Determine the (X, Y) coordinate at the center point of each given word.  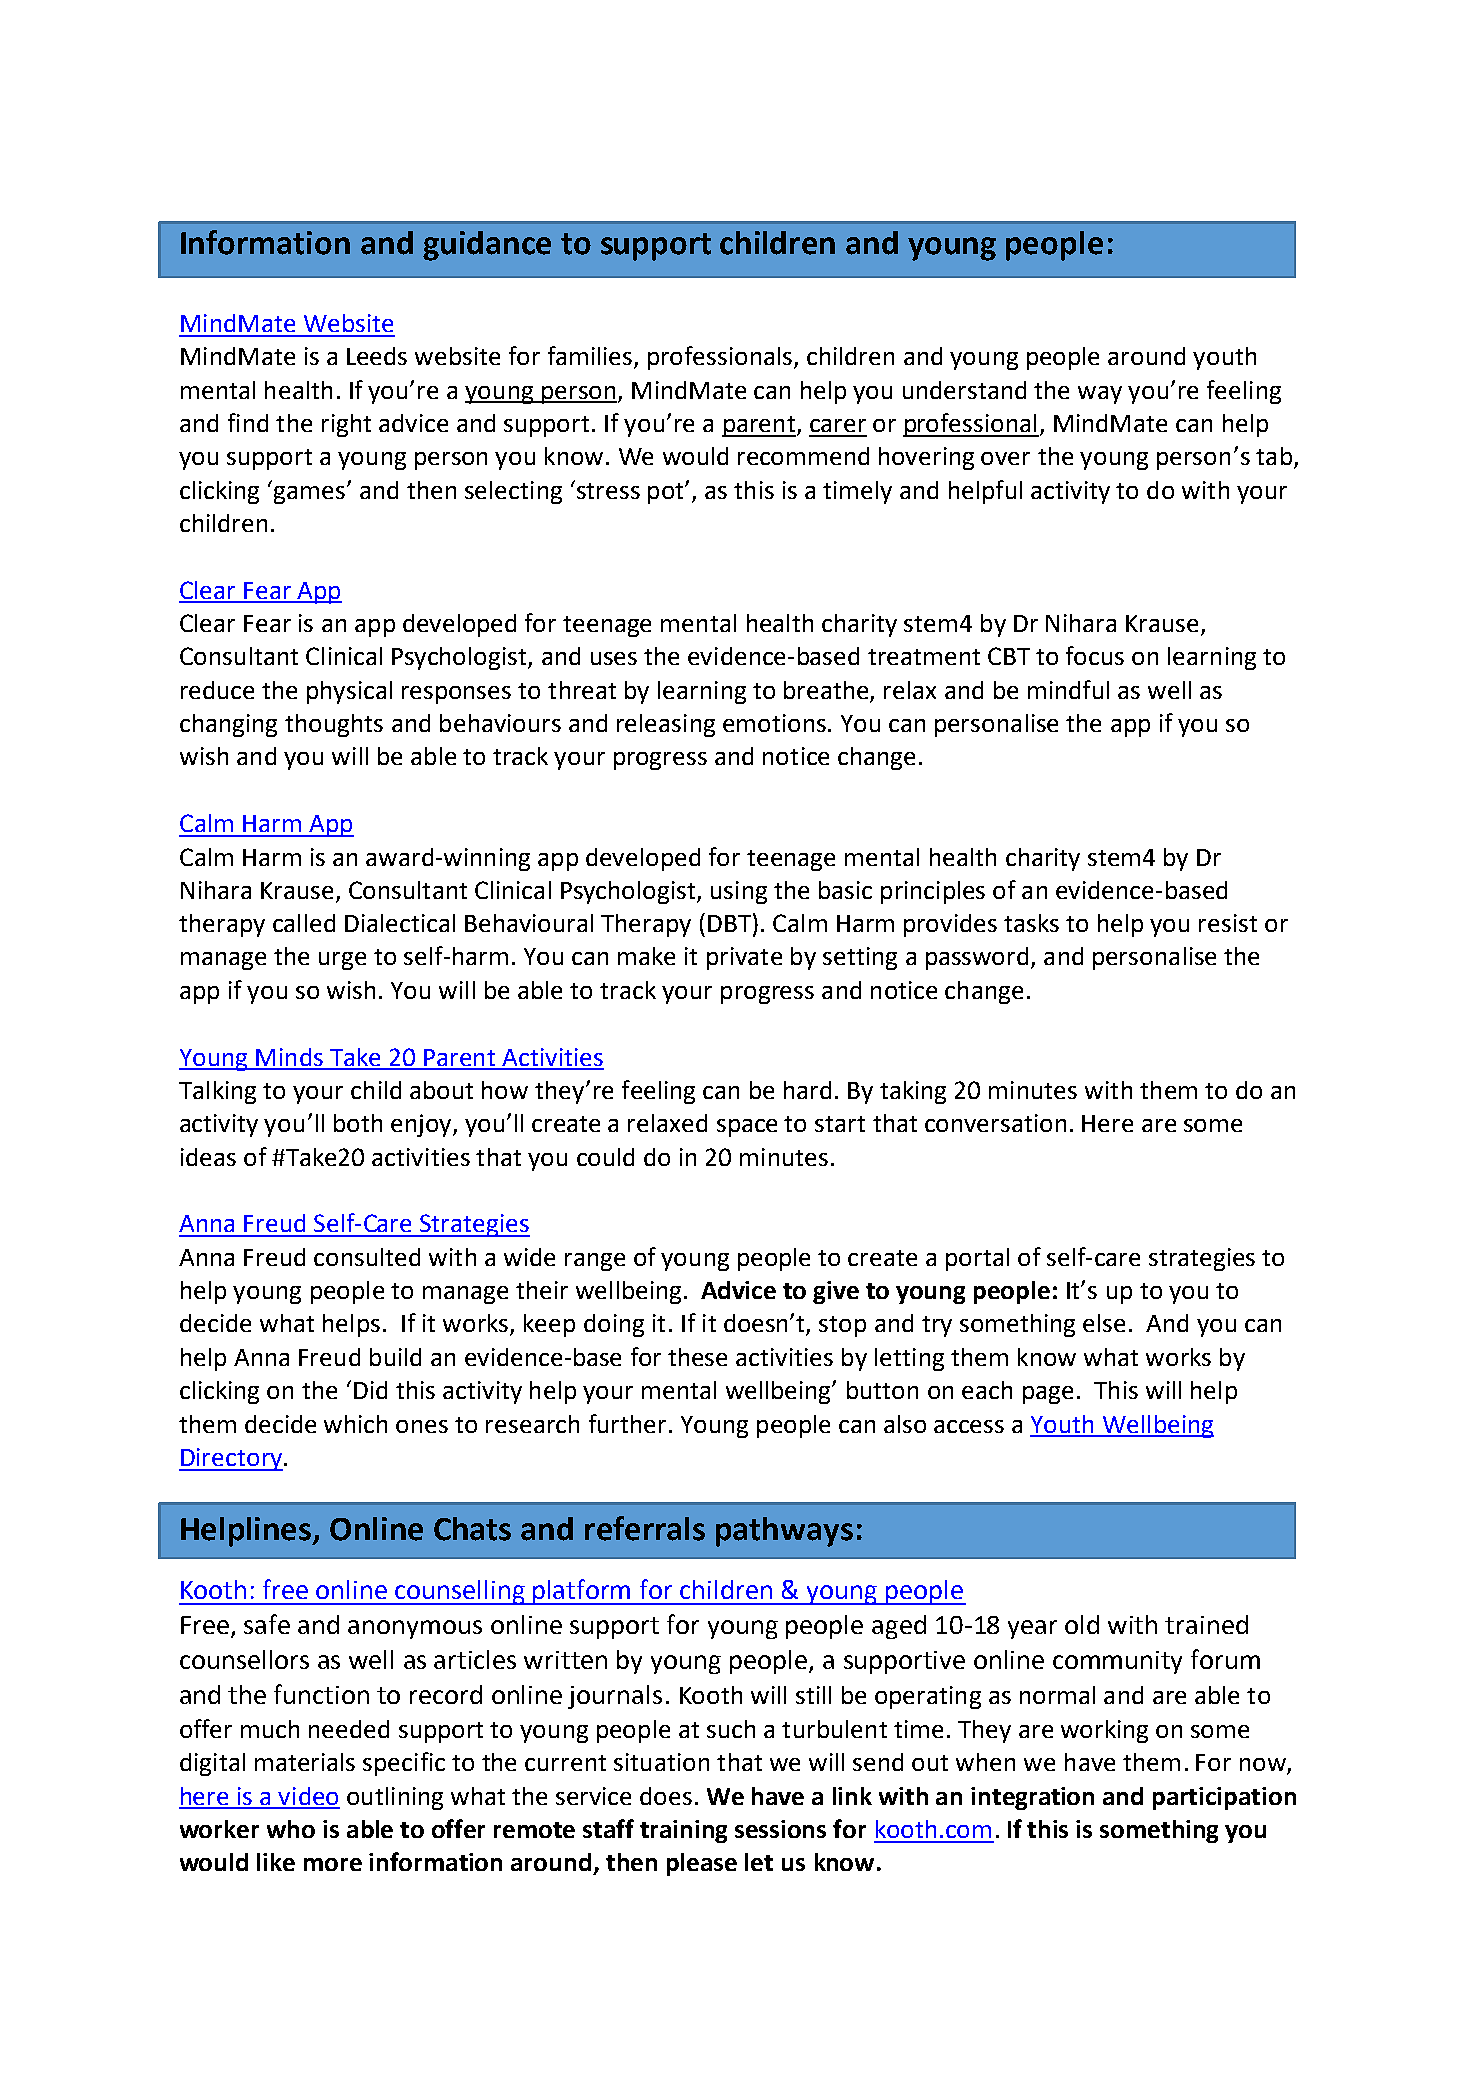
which (355, 1424)
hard (807, 1090)
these (697, 1357)
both (358, 1123)
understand (964, 390)
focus (1095, 655)
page (1048, 1395)
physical (349, 692)
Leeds (377, 356)
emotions (774, 723)
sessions (780, 1829)
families (591, 357)
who (291, 1829)
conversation (995, 1123)
